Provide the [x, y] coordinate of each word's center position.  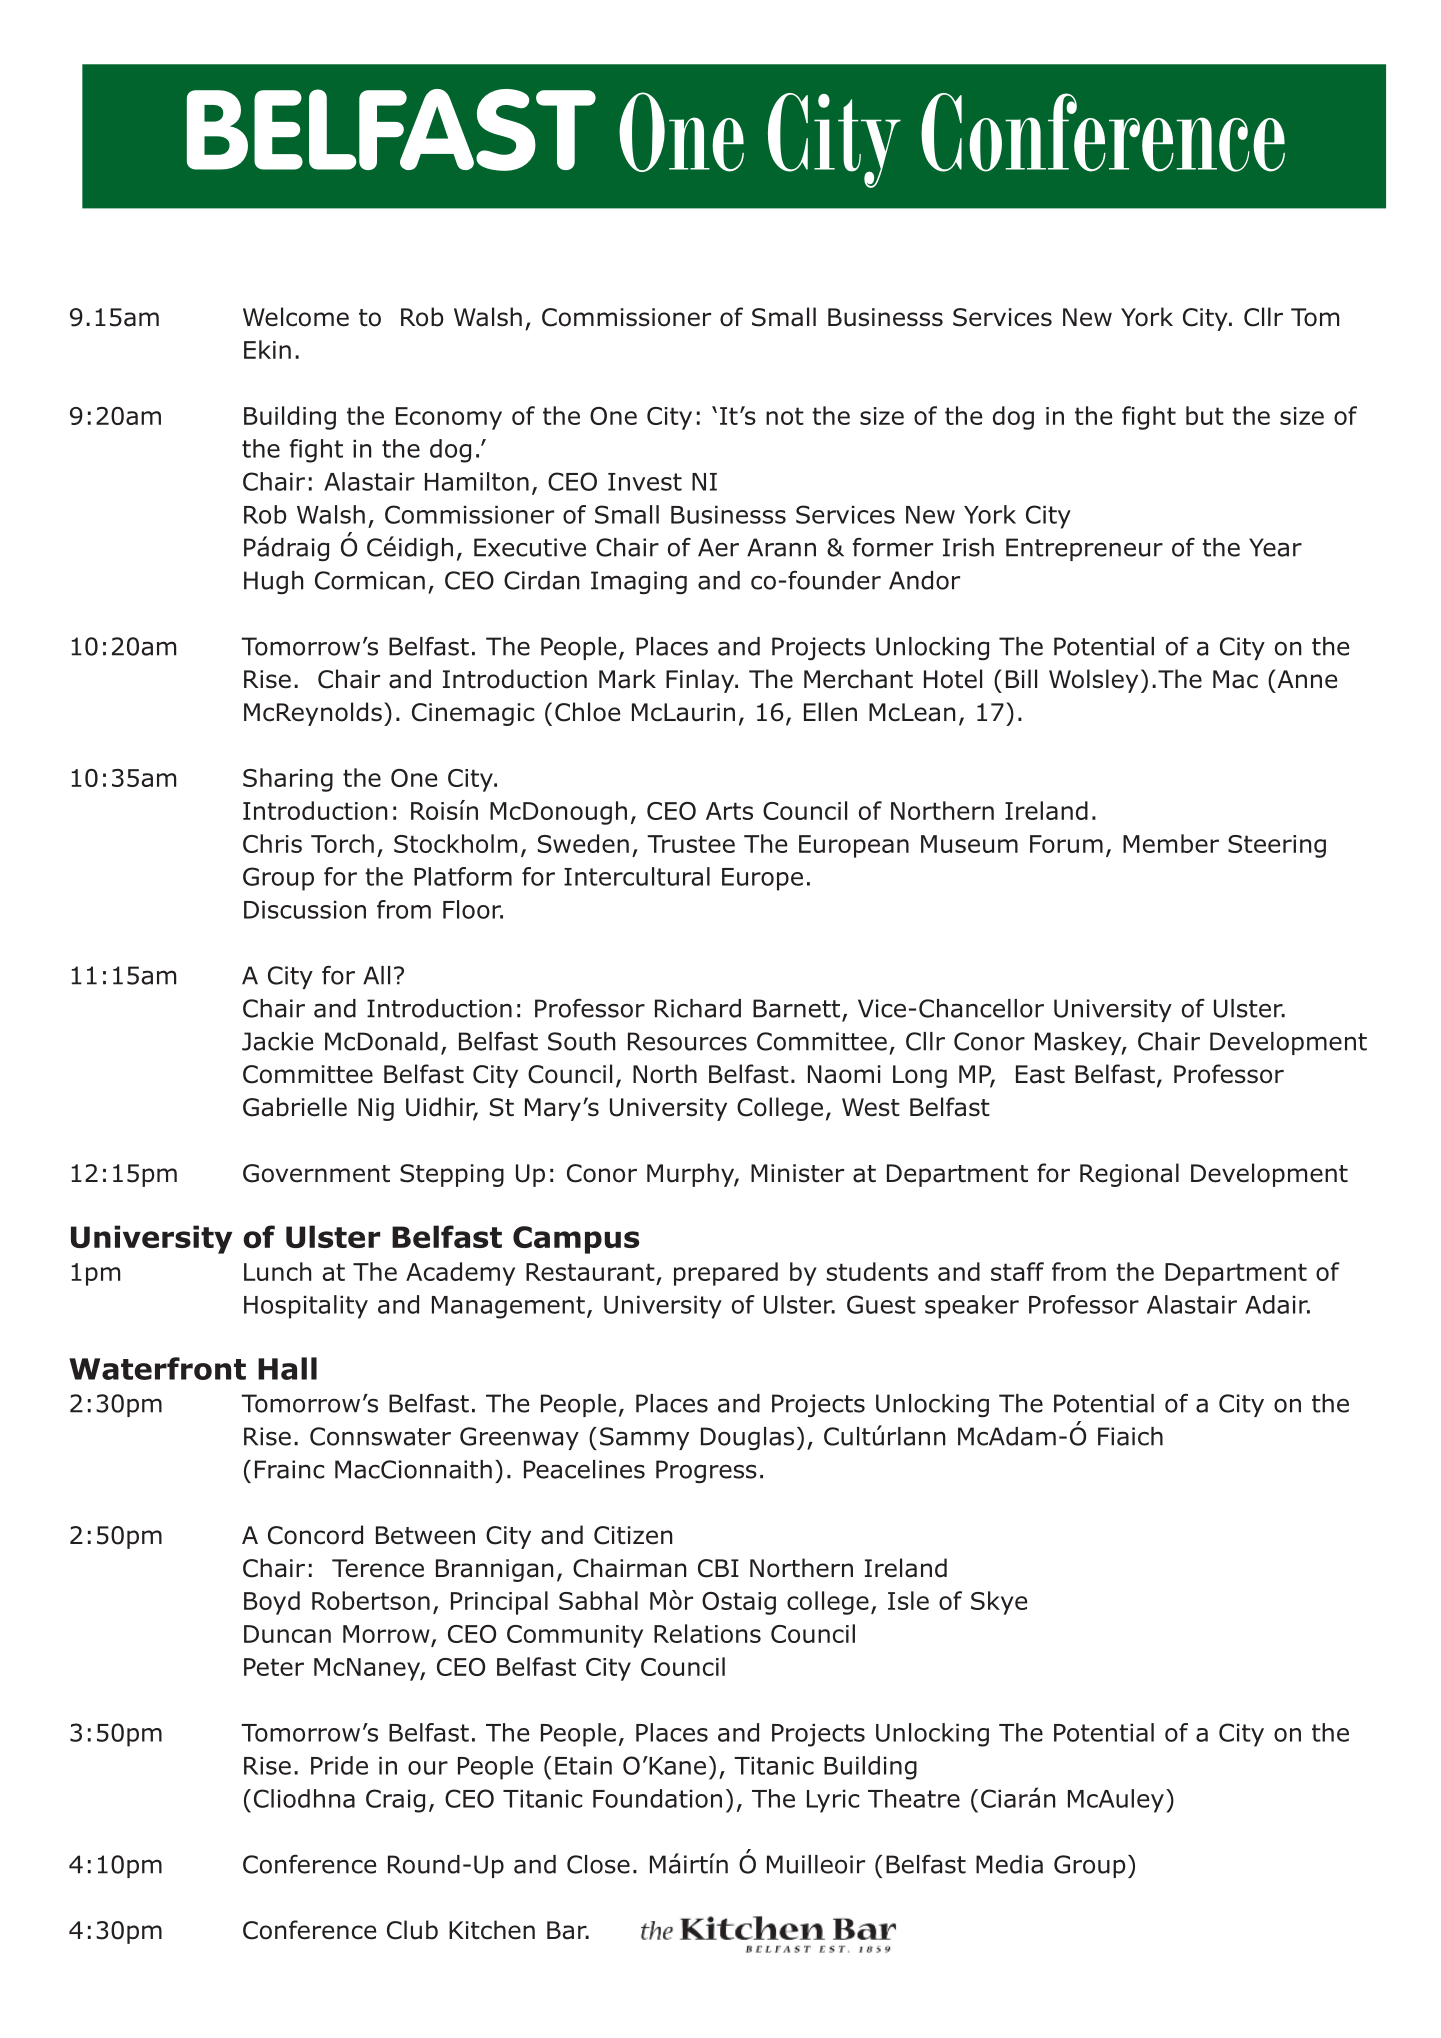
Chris [272, 843]
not [785, 416]
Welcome [296, 317]
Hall [287, 1368]
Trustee [691, 844]
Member [1171, 843]
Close [598, 1864]
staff [1017, 1271]
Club [412, 1930]
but [1205, 415]
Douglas [747, 1439]
